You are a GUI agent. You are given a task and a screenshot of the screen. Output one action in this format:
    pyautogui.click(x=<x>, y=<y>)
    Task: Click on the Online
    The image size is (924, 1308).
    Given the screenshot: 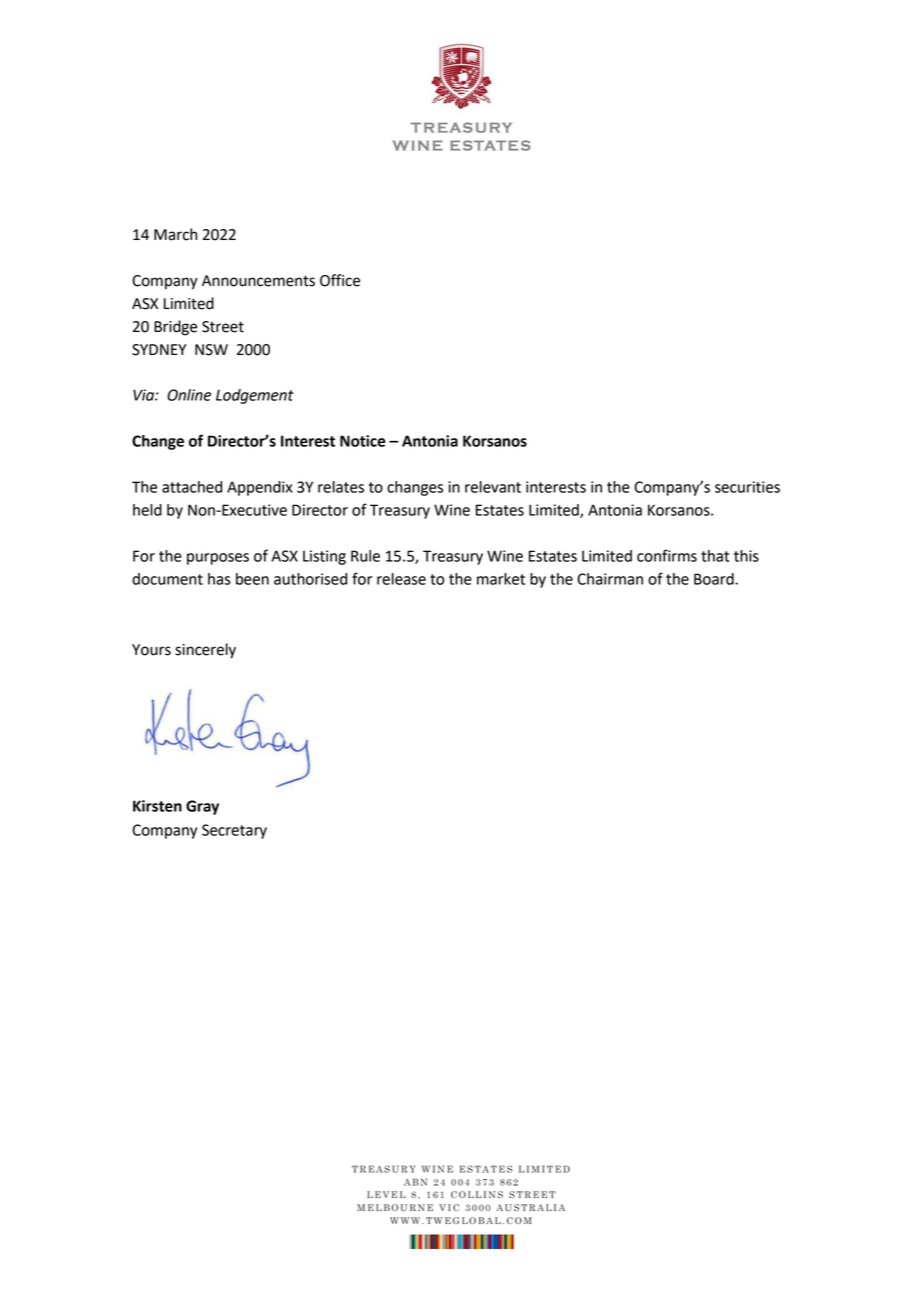 What is the action you would take?
    pyautogui.click(x=189, y=395)
